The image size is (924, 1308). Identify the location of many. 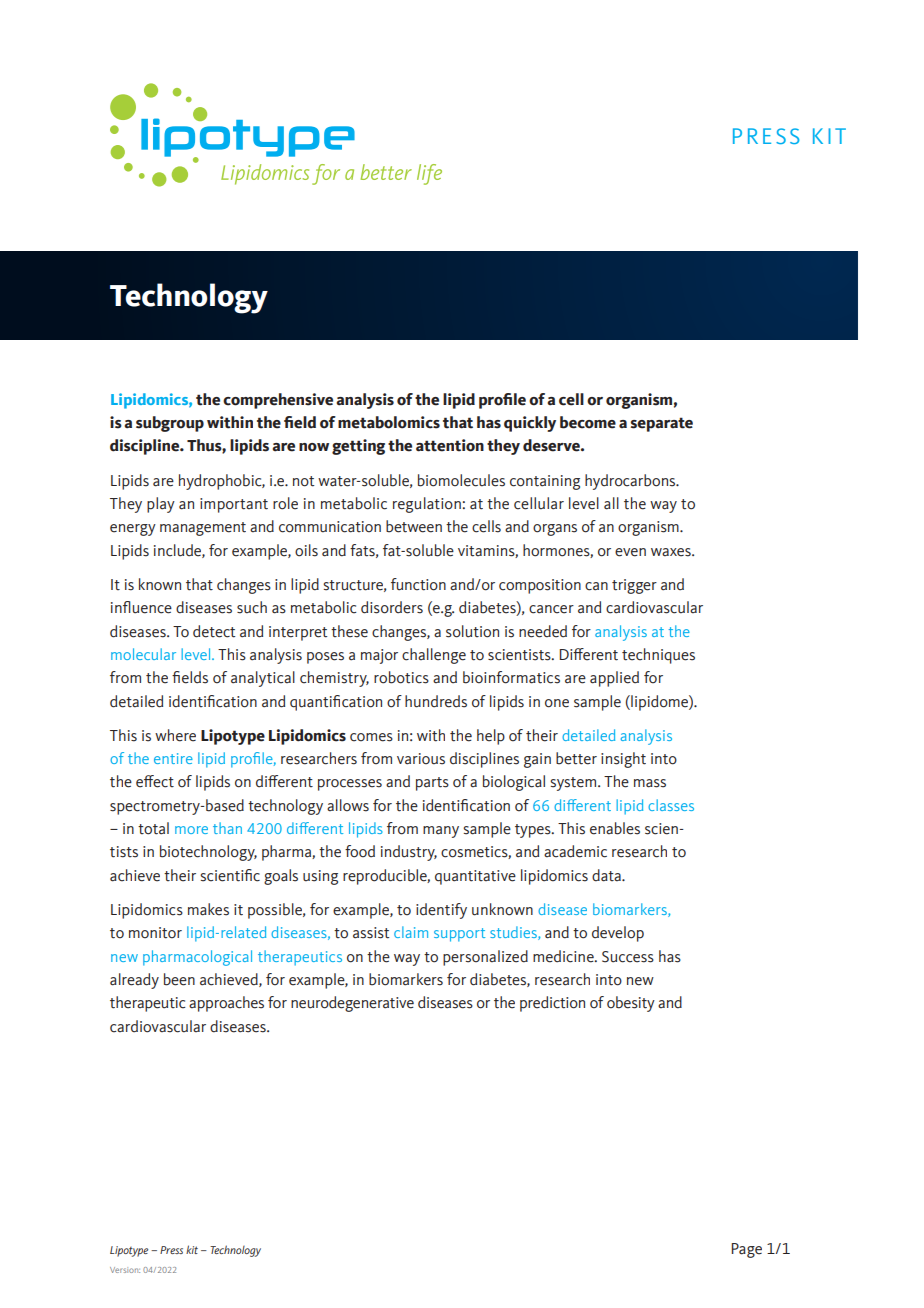
(441, 832).
